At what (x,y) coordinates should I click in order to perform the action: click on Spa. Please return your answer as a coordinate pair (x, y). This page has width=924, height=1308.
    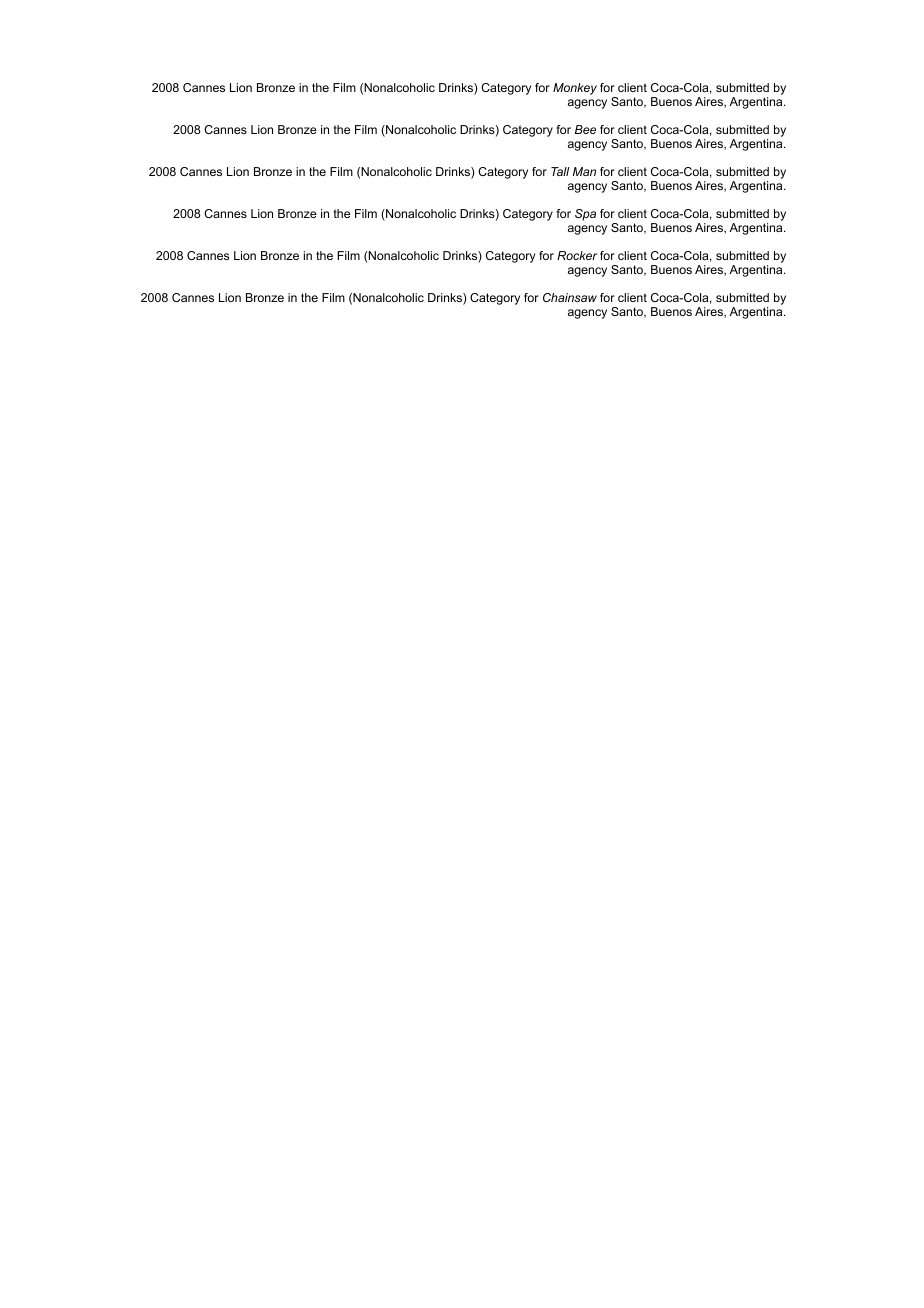
    Looking at the image, I should click on (585, 215).
